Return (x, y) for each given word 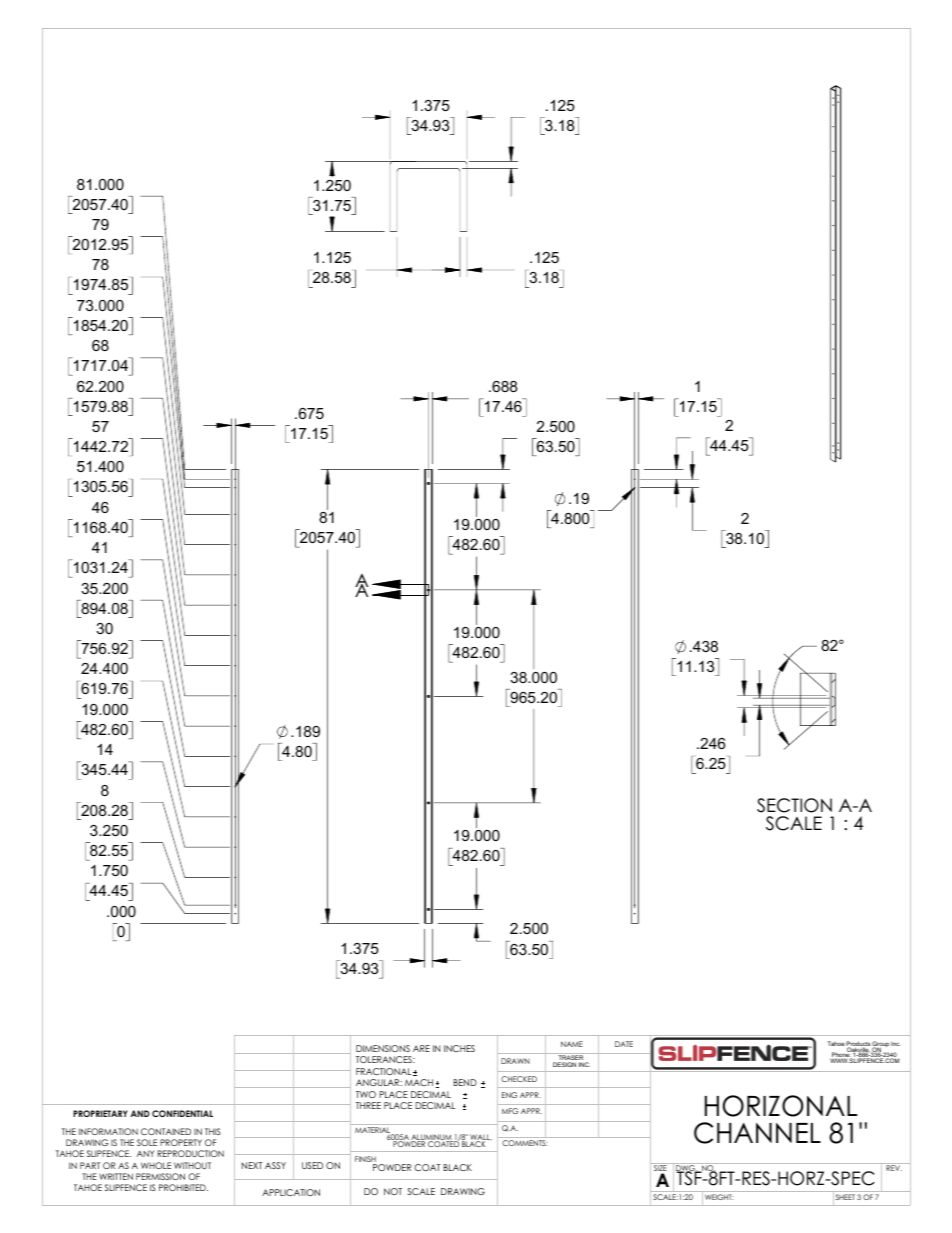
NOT (393, 1191)
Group (880, 1045)
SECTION (794, 805)
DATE (624, 1044)
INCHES (459, 1048)
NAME (572, 1044)
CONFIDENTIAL (182, 1113)
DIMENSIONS (383, 1048)
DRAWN (515, 1061)
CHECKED (519, 1079)
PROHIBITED (183, 1187)
